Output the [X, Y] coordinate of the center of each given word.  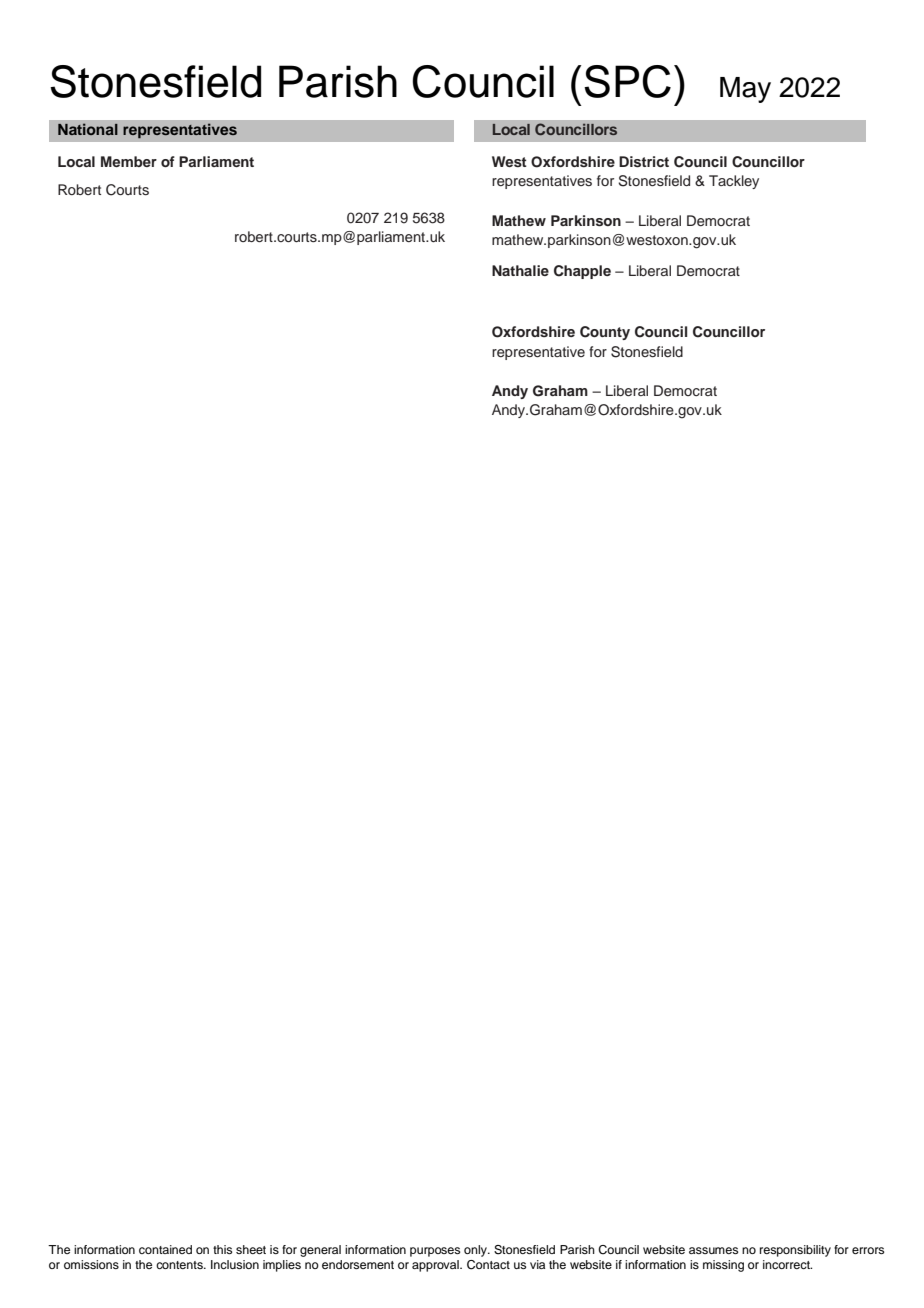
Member [129, 161]
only [476, 1251]
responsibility [795, 1251]
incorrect [787, 1264]
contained [165, 1249]
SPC [627, 81]
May [745, 90]
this [222, 1249]
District [644, 162]
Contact [488, 1265]
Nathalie [520, 270]
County [605, 333]
